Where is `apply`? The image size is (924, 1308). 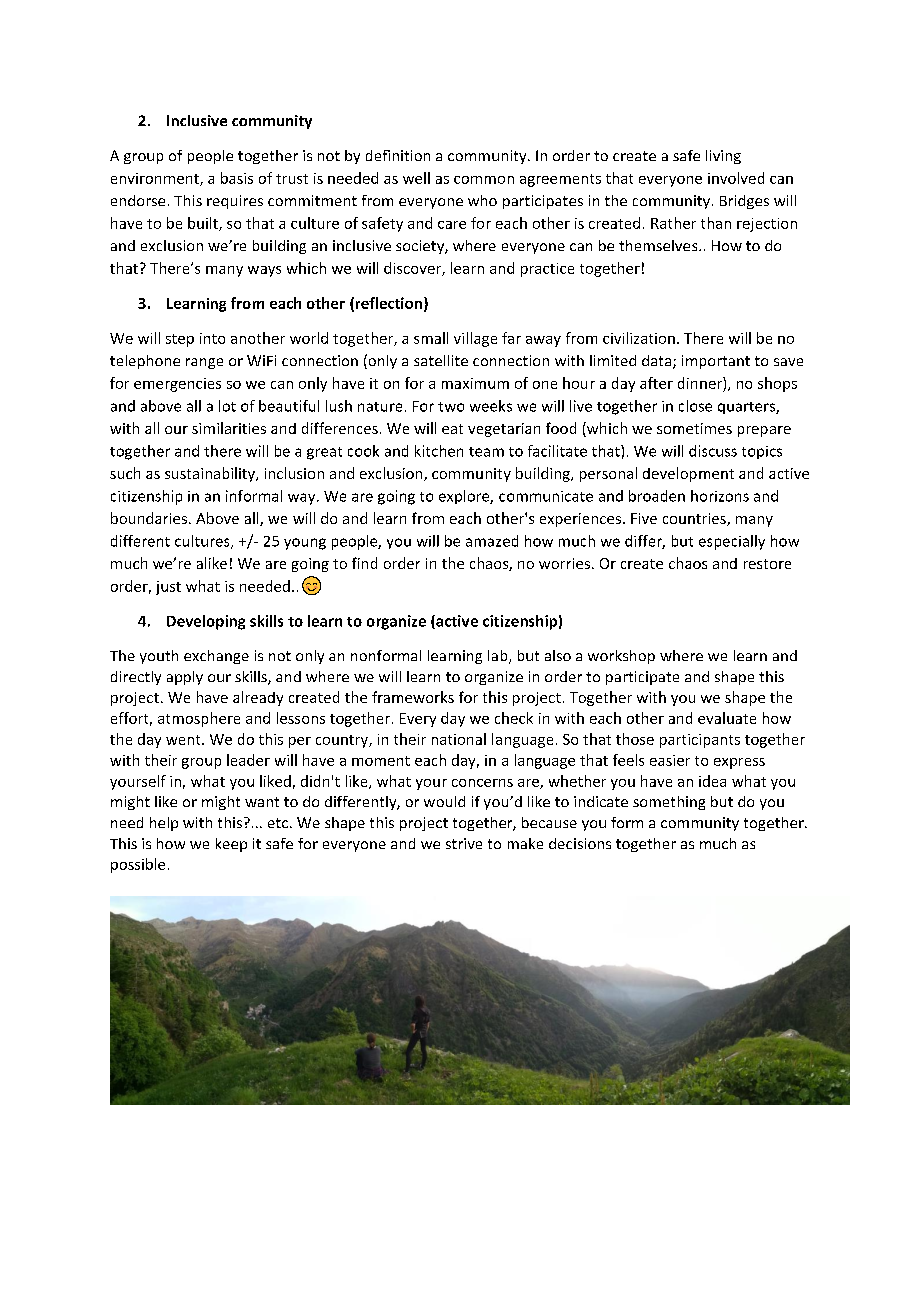
apply is located at coordinates (185, 678).
